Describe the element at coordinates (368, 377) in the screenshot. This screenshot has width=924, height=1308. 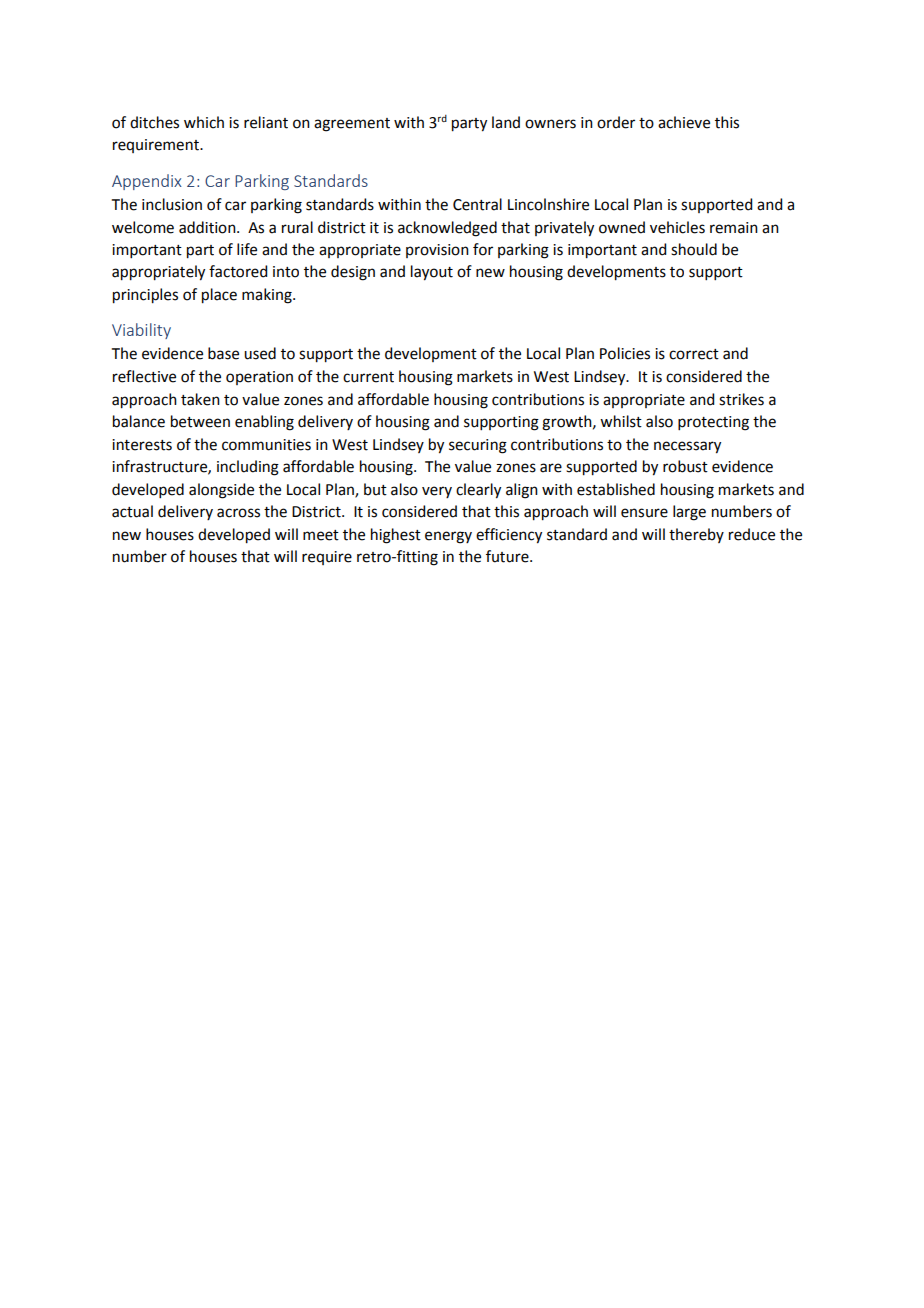
I see `current` at that location.
